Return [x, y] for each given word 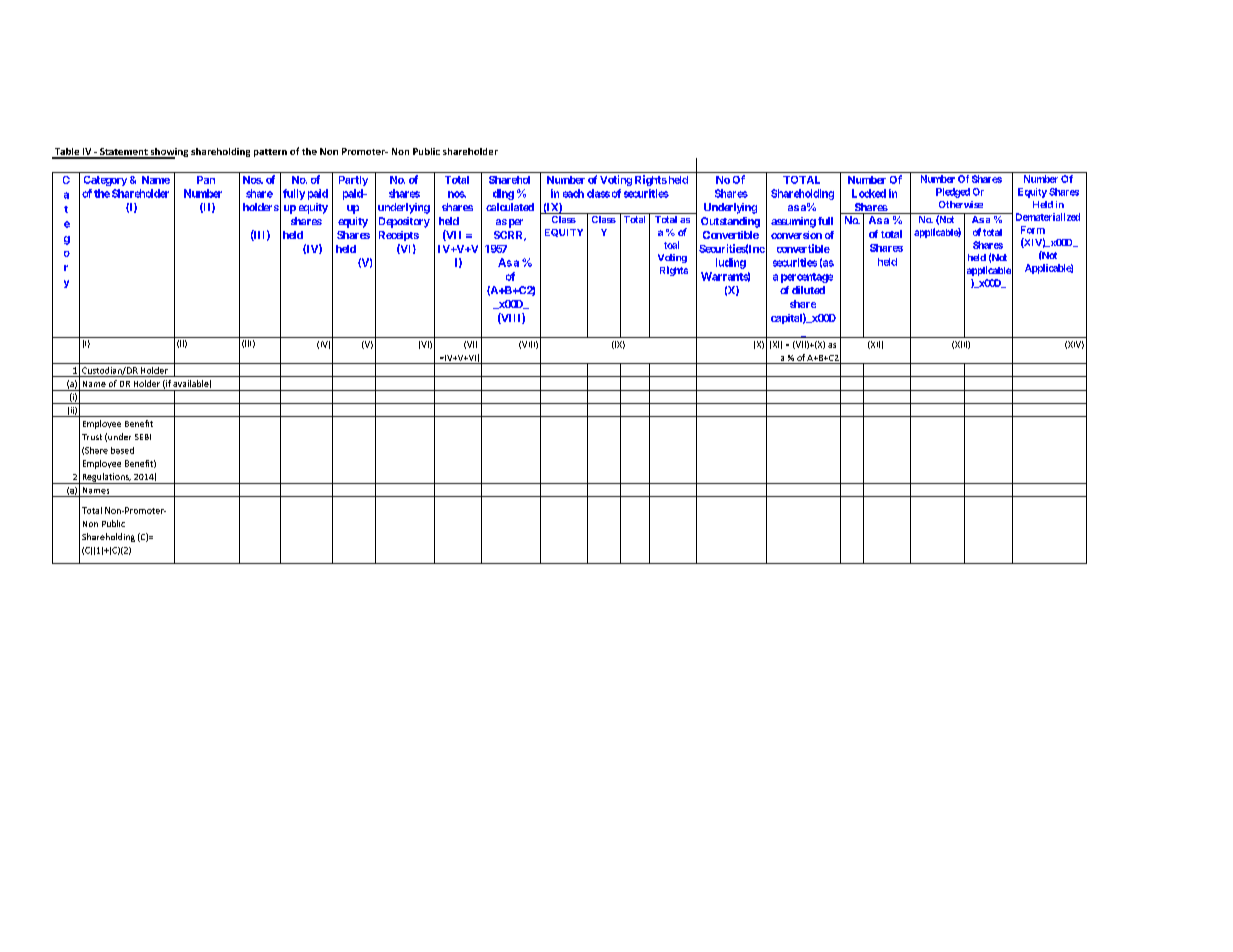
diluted [808, 290]
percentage [807, 278]
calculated [510, 207]
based [122, 450]
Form [1033, 230]
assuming [793, 222]
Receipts [399, 236]
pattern [270, 153]
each [573, 193]
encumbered [939, 218]
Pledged [953, 193]
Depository [404, 222]
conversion [796, 235]
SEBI [143, 437]
